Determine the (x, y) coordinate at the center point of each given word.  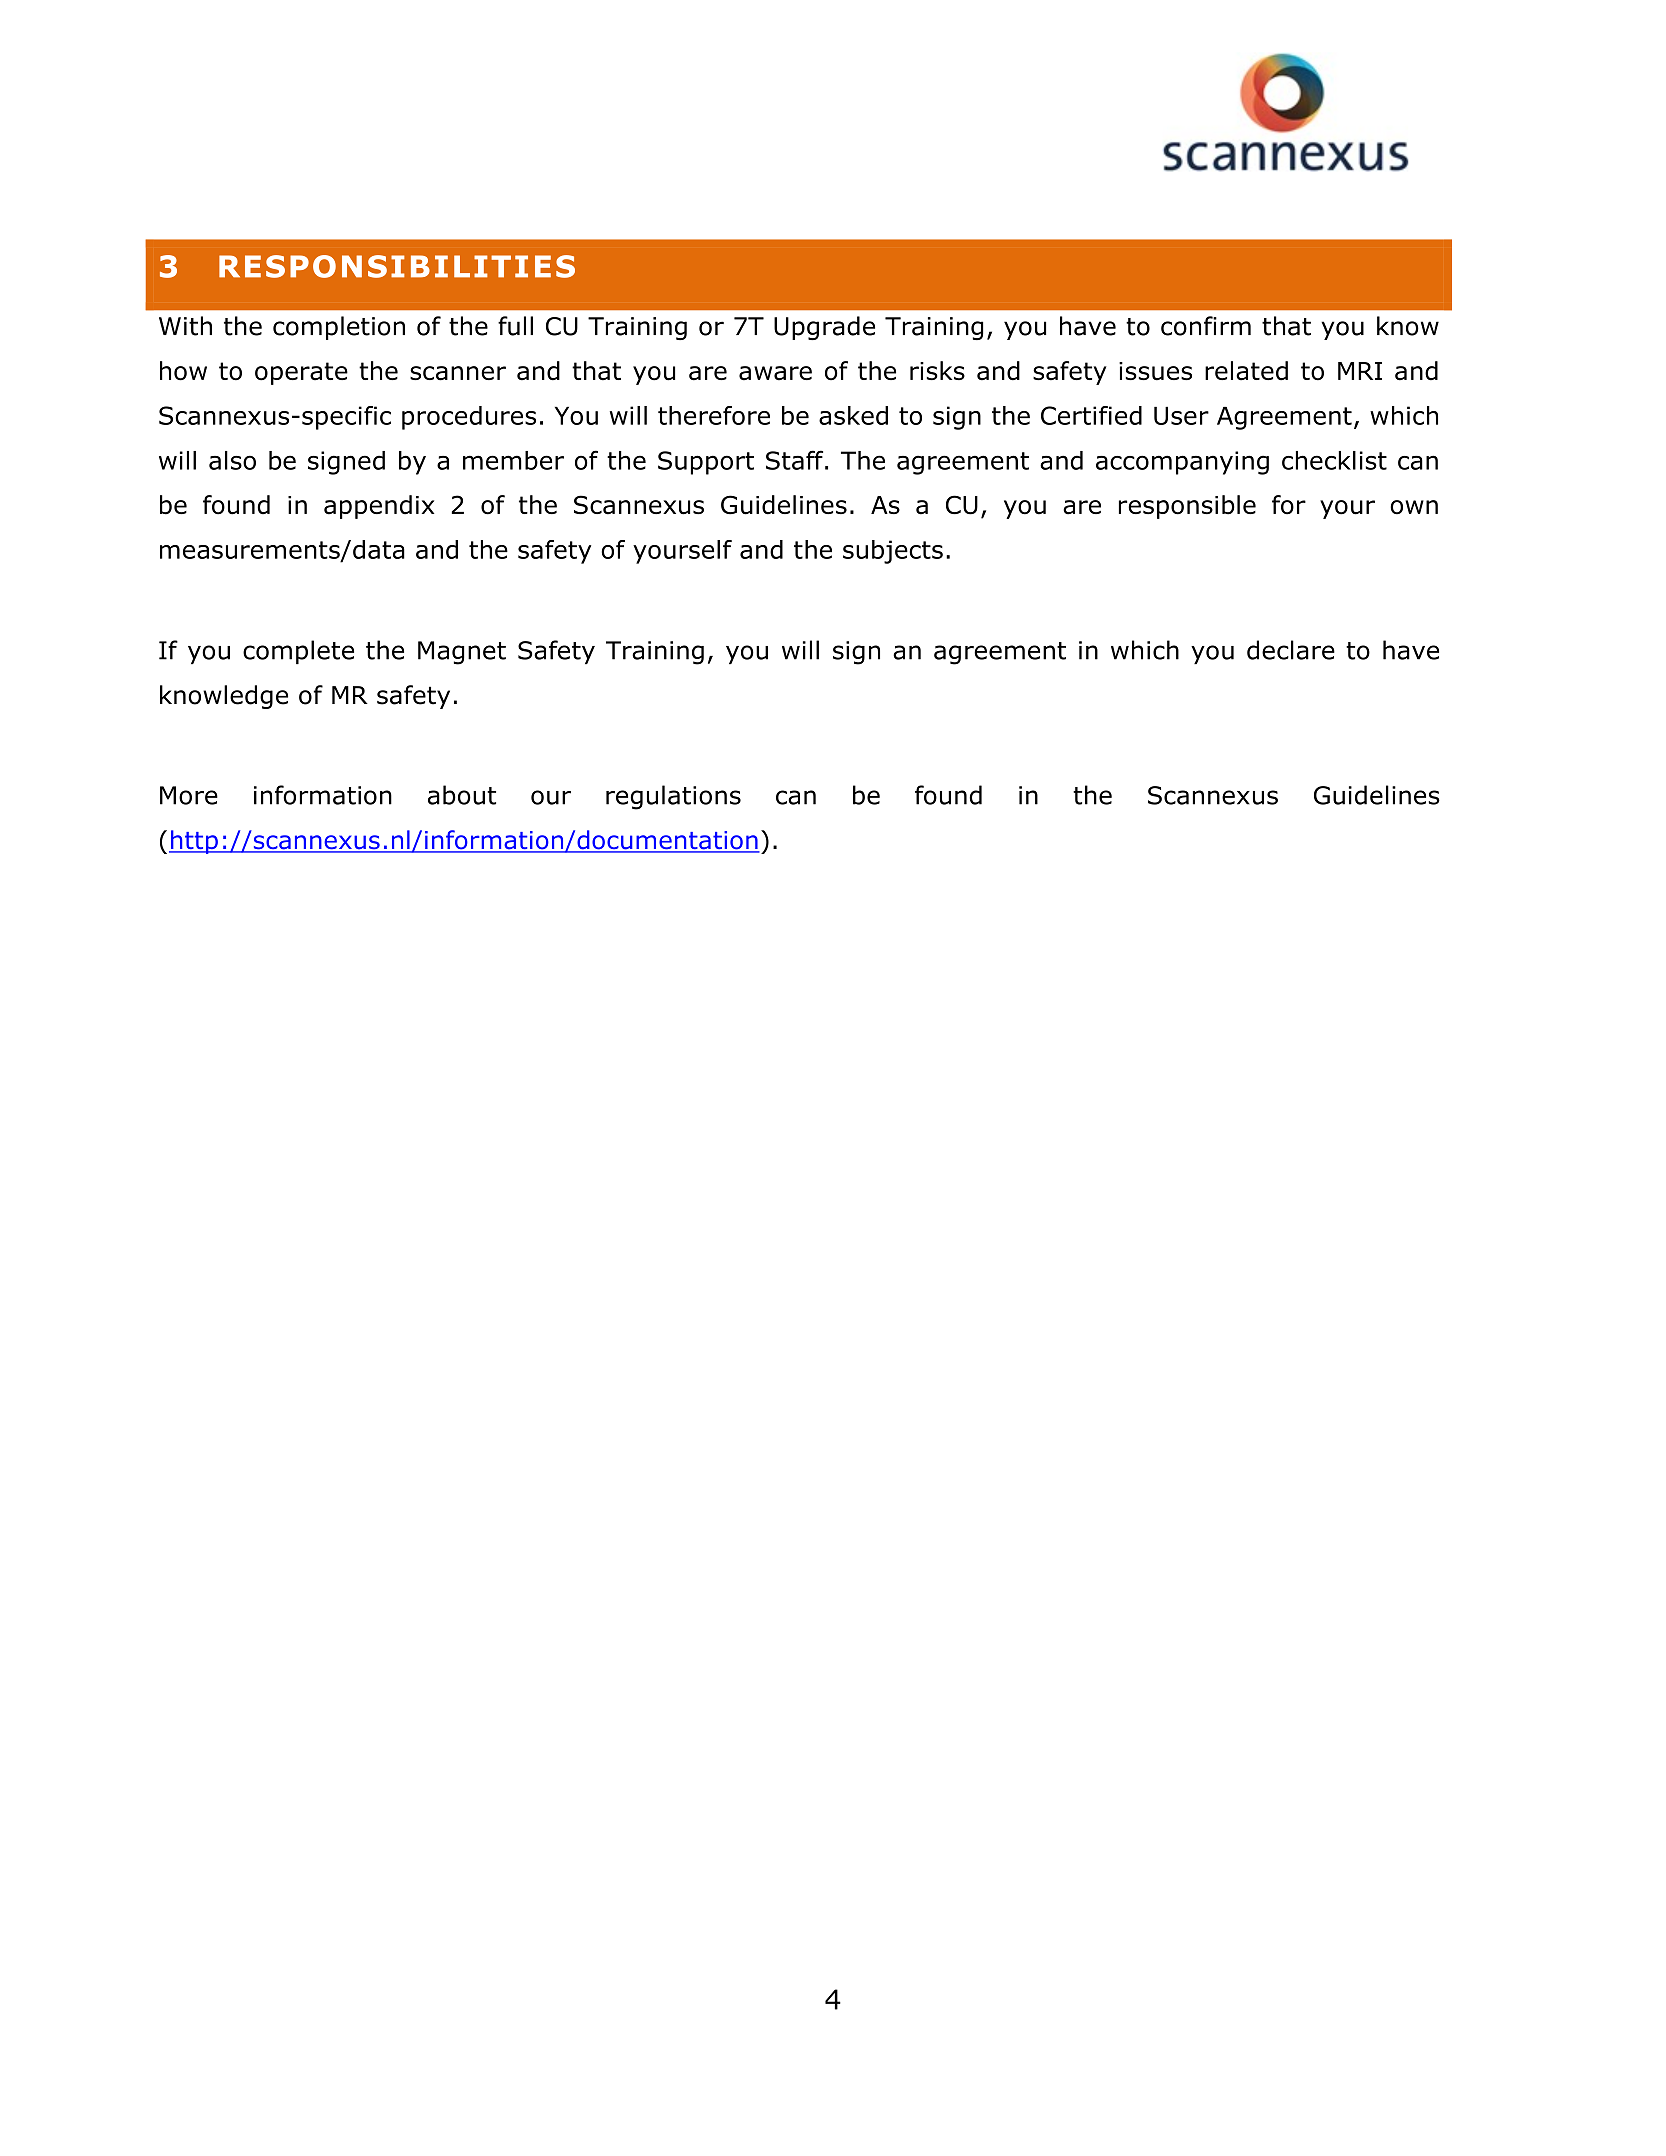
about (462, 795)
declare (1291, 650)
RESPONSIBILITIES (397, 266)
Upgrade (824, 328)
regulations (673, 797)
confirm (1206, 326)
